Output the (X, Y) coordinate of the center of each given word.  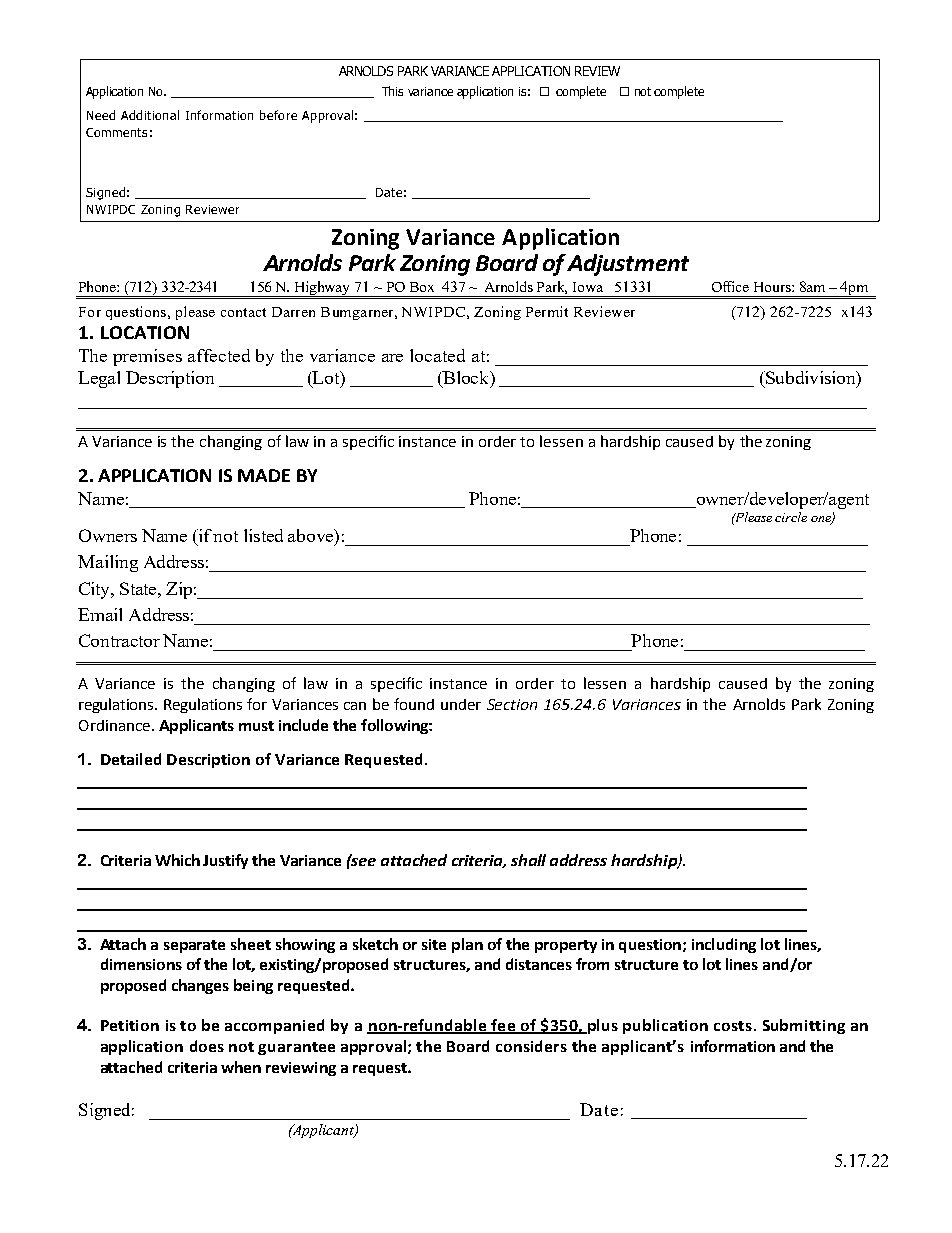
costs (733, 1026)
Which (177, 860)
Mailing (108, 563)
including (724, 945)
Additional (150, 115)
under (461, 704)
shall (528, 860)
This (392, 91)
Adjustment (628, 265)
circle (791, 517)
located (437, 355)
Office (730, 286)
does (207, 1046)
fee (503, 1026)
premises (147, 357)
